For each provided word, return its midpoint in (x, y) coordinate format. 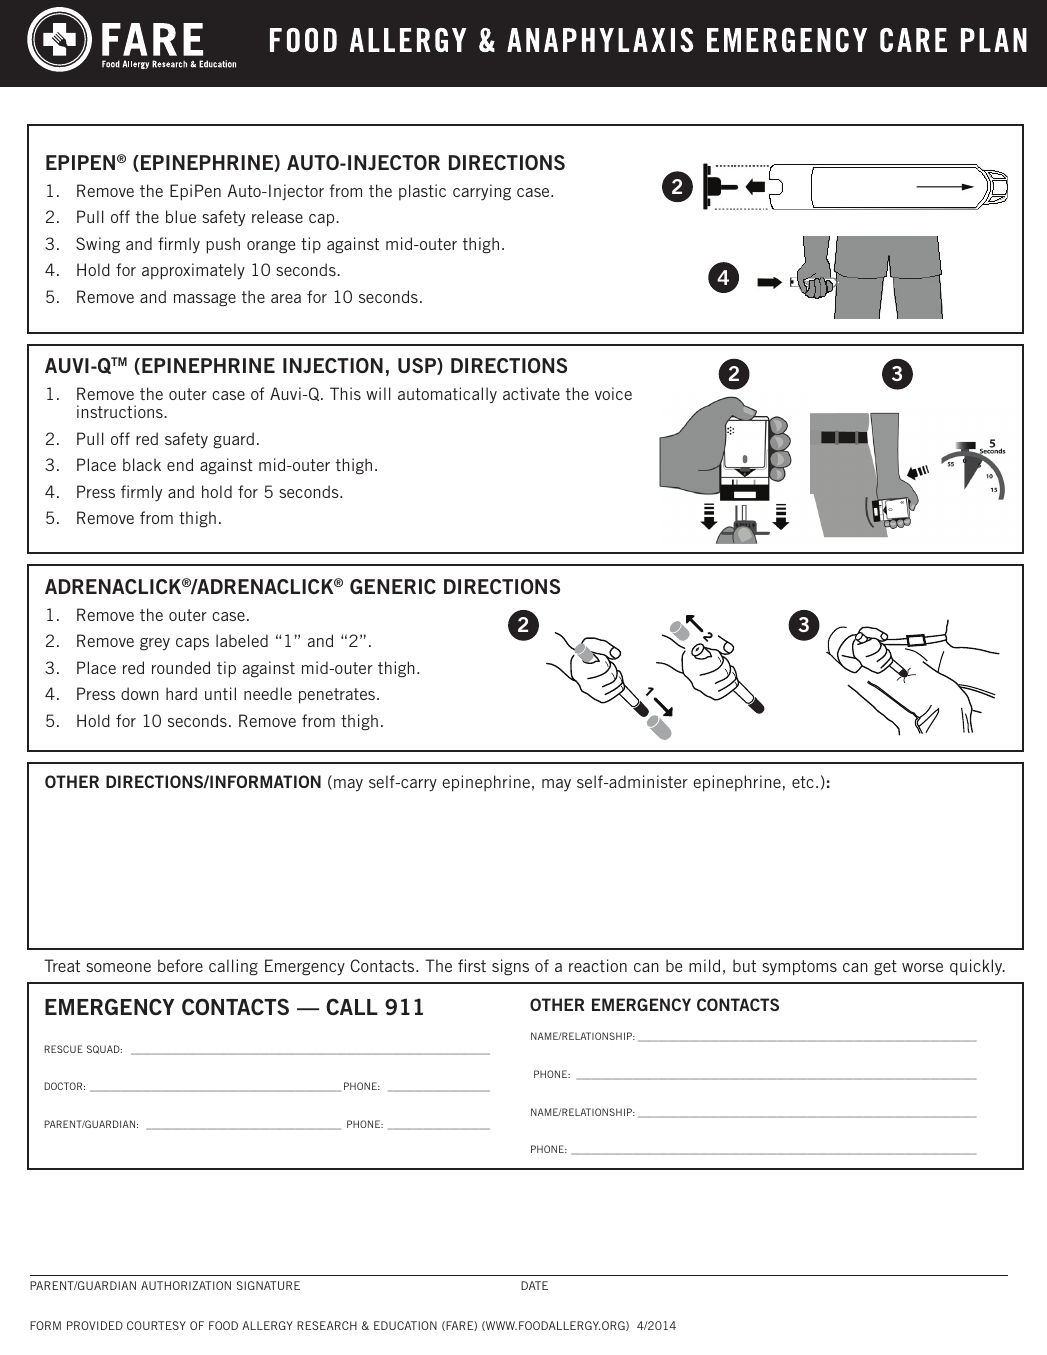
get (885, 968)
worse (922, 967)
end (180, 464)
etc (803, 782)
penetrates (338, 696)
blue (181, 216)
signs (510, 967)
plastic (422, 192)
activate (531, 393)
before (180, 965)
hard (181, 693)
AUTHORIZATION (186, 1285)
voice (613, 393)
